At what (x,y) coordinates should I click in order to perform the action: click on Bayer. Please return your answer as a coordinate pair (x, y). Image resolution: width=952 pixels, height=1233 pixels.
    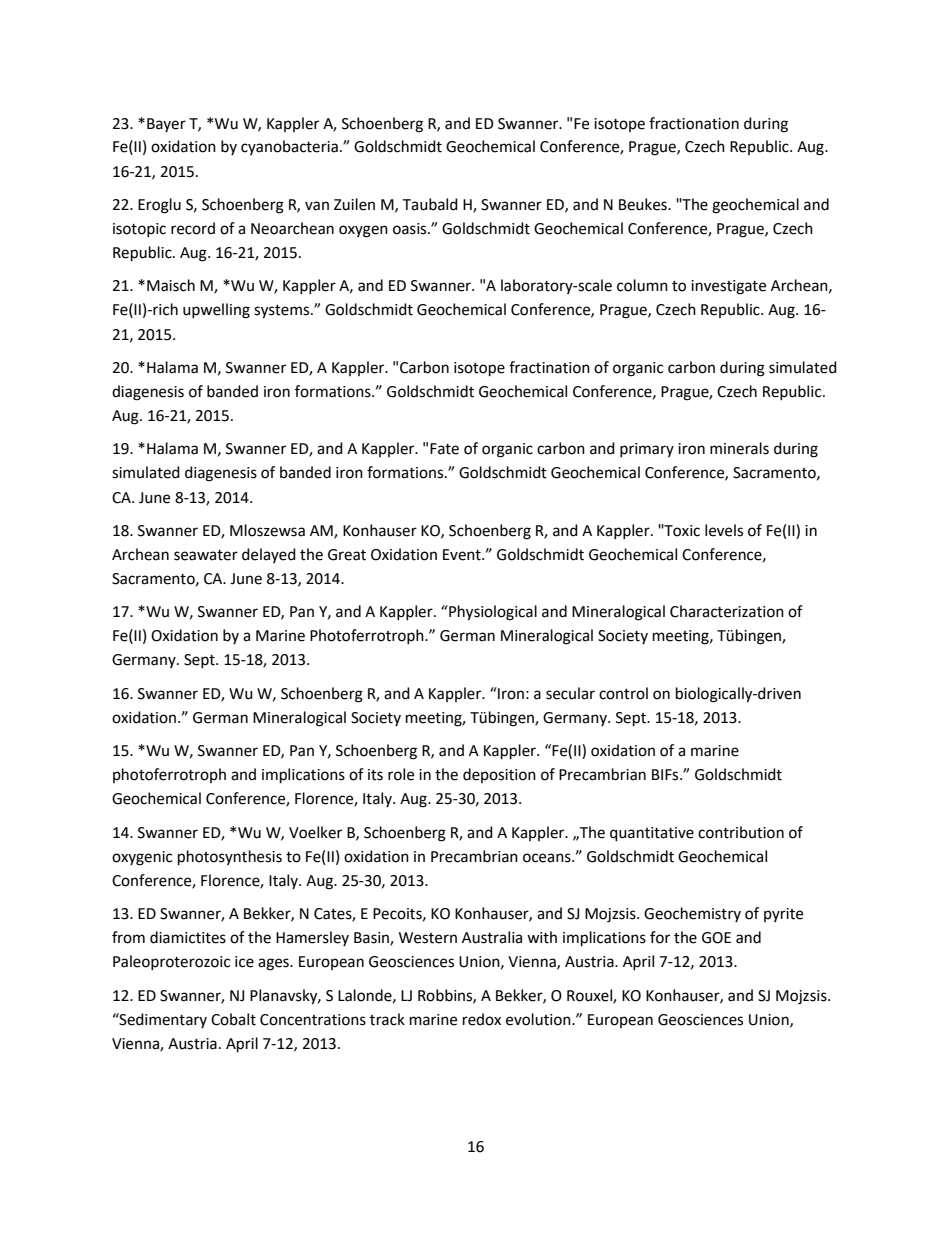
    Looking at the image, I should click on (166, 125).
